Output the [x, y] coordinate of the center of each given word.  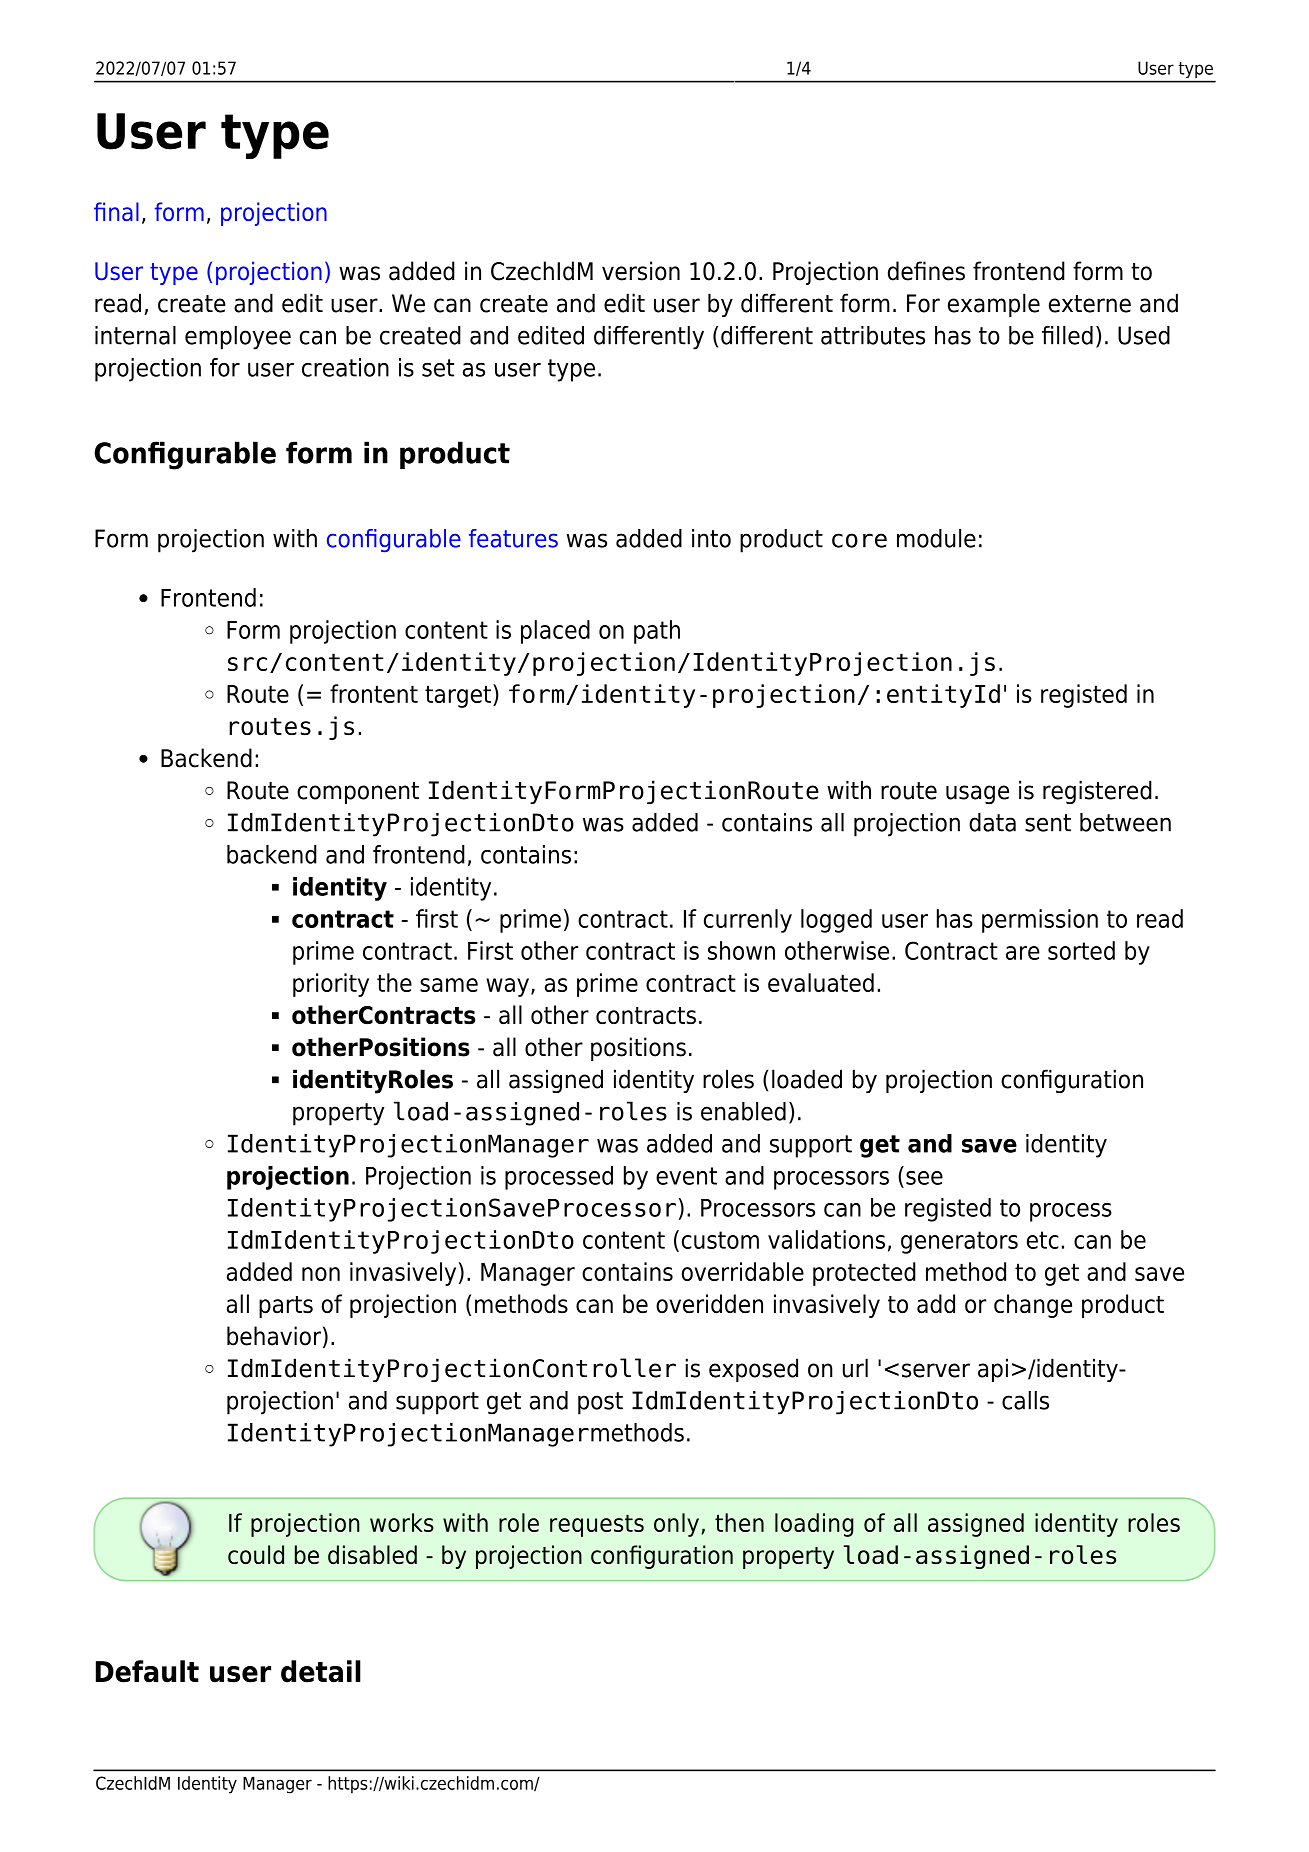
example [994, 305]
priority [331, 985]
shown [741, 950]
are [1023, 953]
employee [238, 338]
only [676, 1525]
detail [321, 1671]
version [641, 271]
